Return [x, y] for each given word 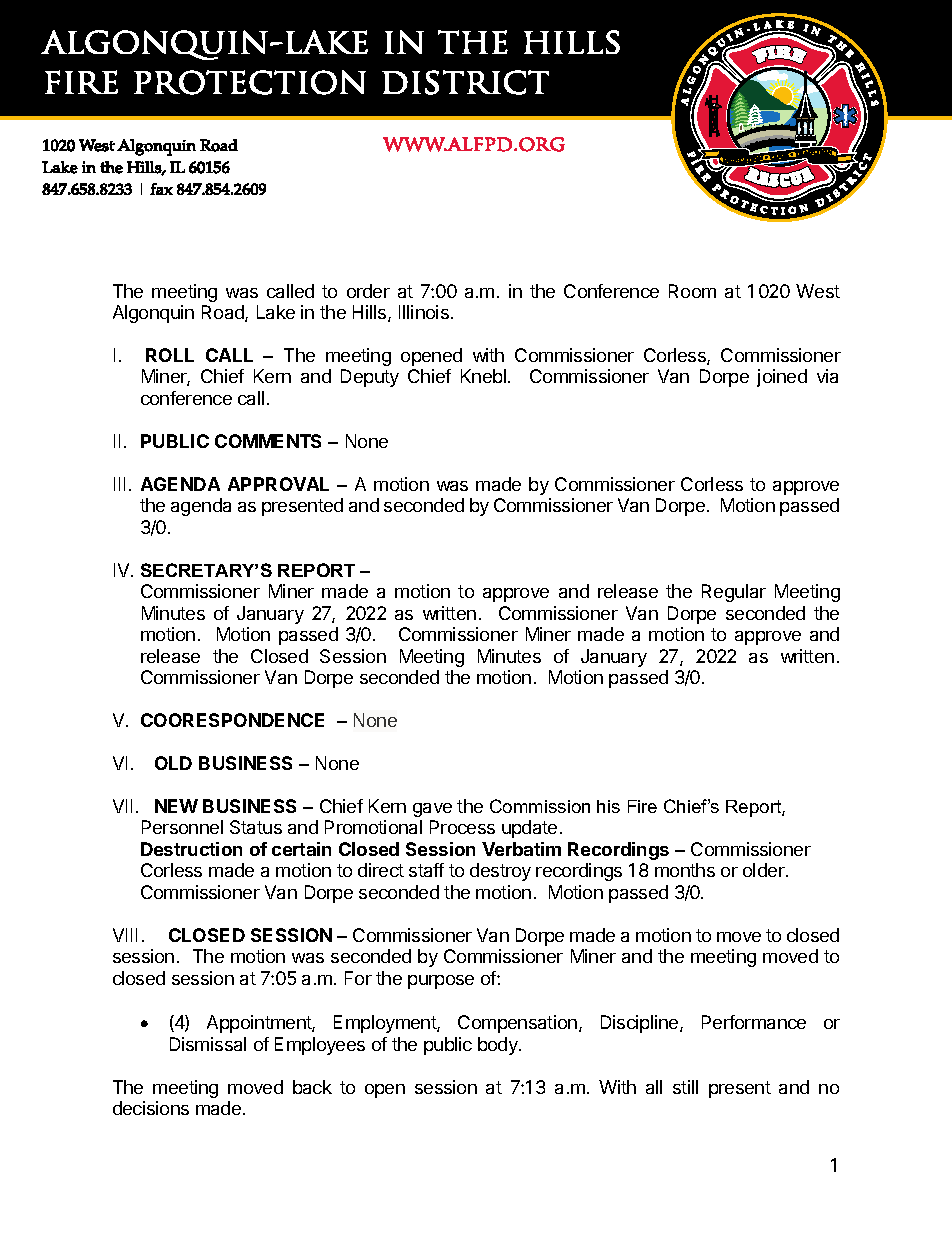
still [685, 1087]
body [499, 1046]
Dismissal [208, 1044]
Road [224, 313]
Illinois [424, 312]
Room [692, 291]
